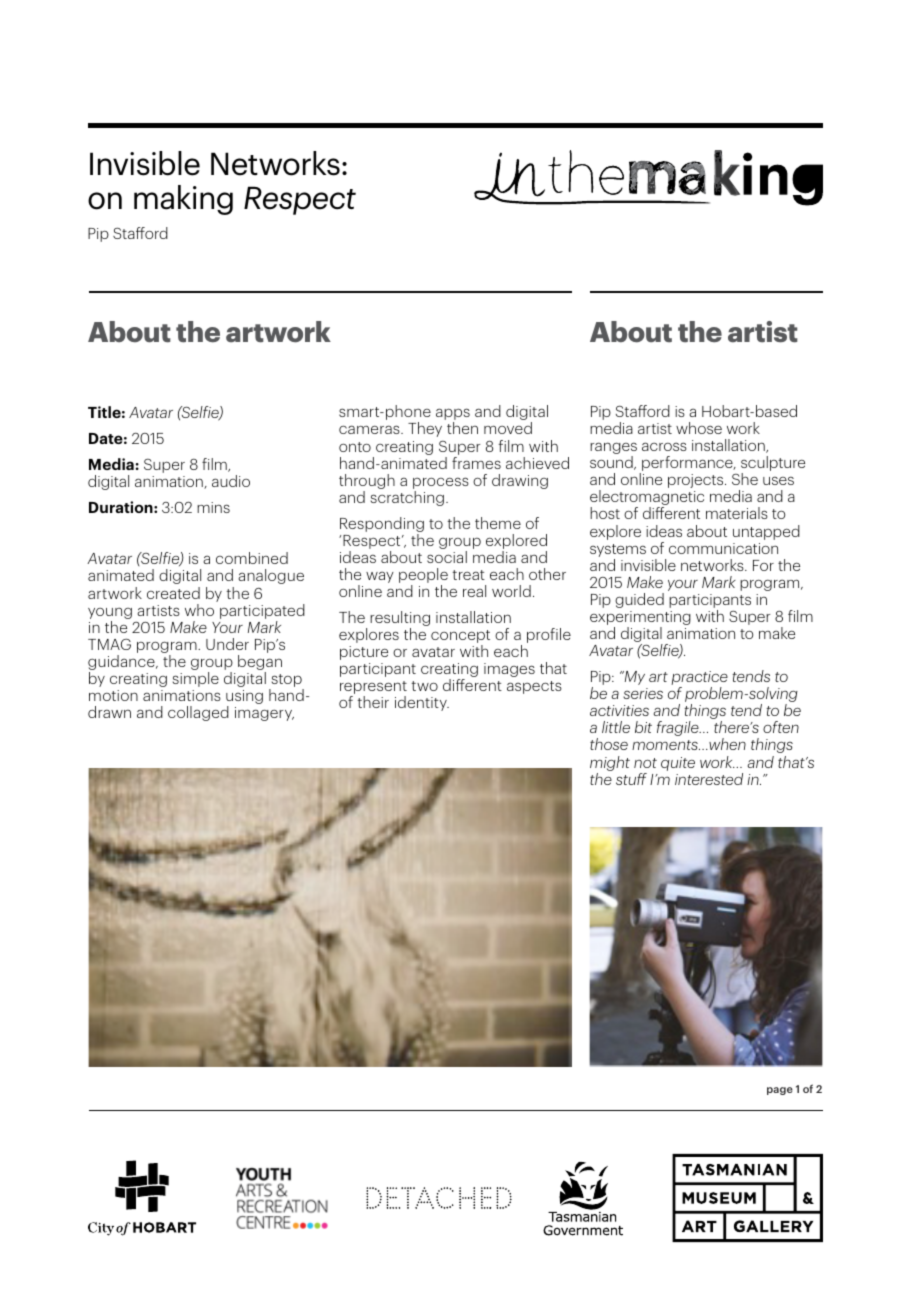 This screenshot has width=924, height=1308. I want to click on mins, so click(213, 507).
